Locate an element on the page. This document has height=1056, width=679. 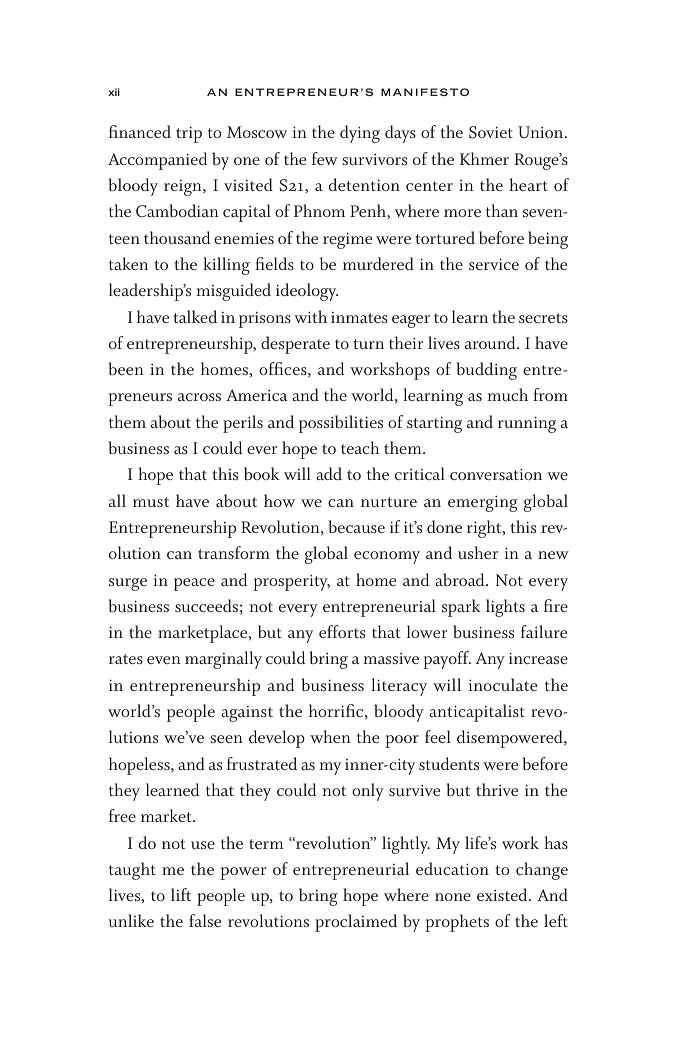
dying is located at coordinates (360, 134).
